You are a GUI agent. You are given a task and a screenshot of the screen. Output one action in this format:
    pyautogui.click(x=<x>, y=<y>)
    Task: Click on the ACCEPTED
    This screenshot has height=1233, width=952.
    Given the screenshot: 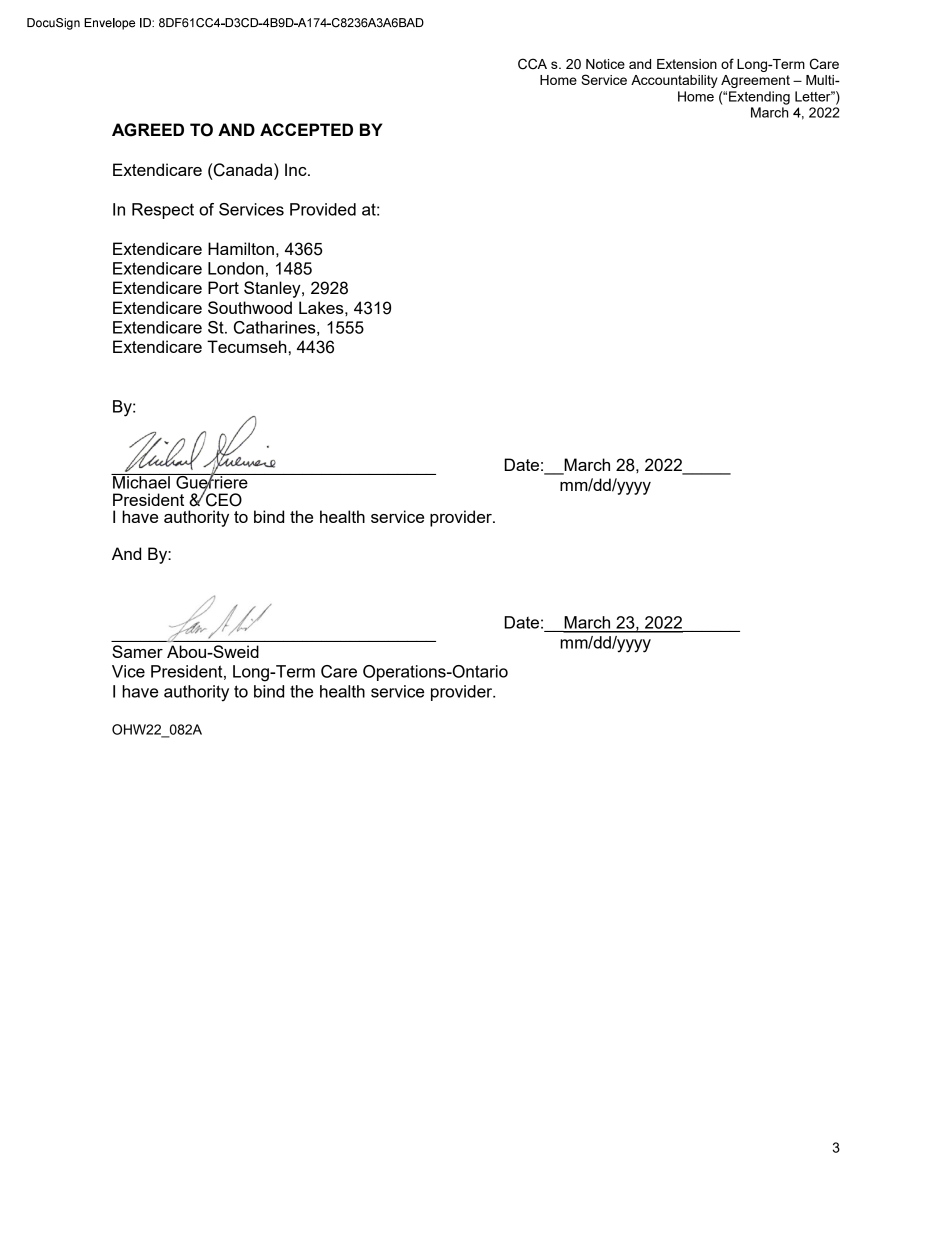 What is the action you would take?
    pyautogui.click(x=306, y=129)
